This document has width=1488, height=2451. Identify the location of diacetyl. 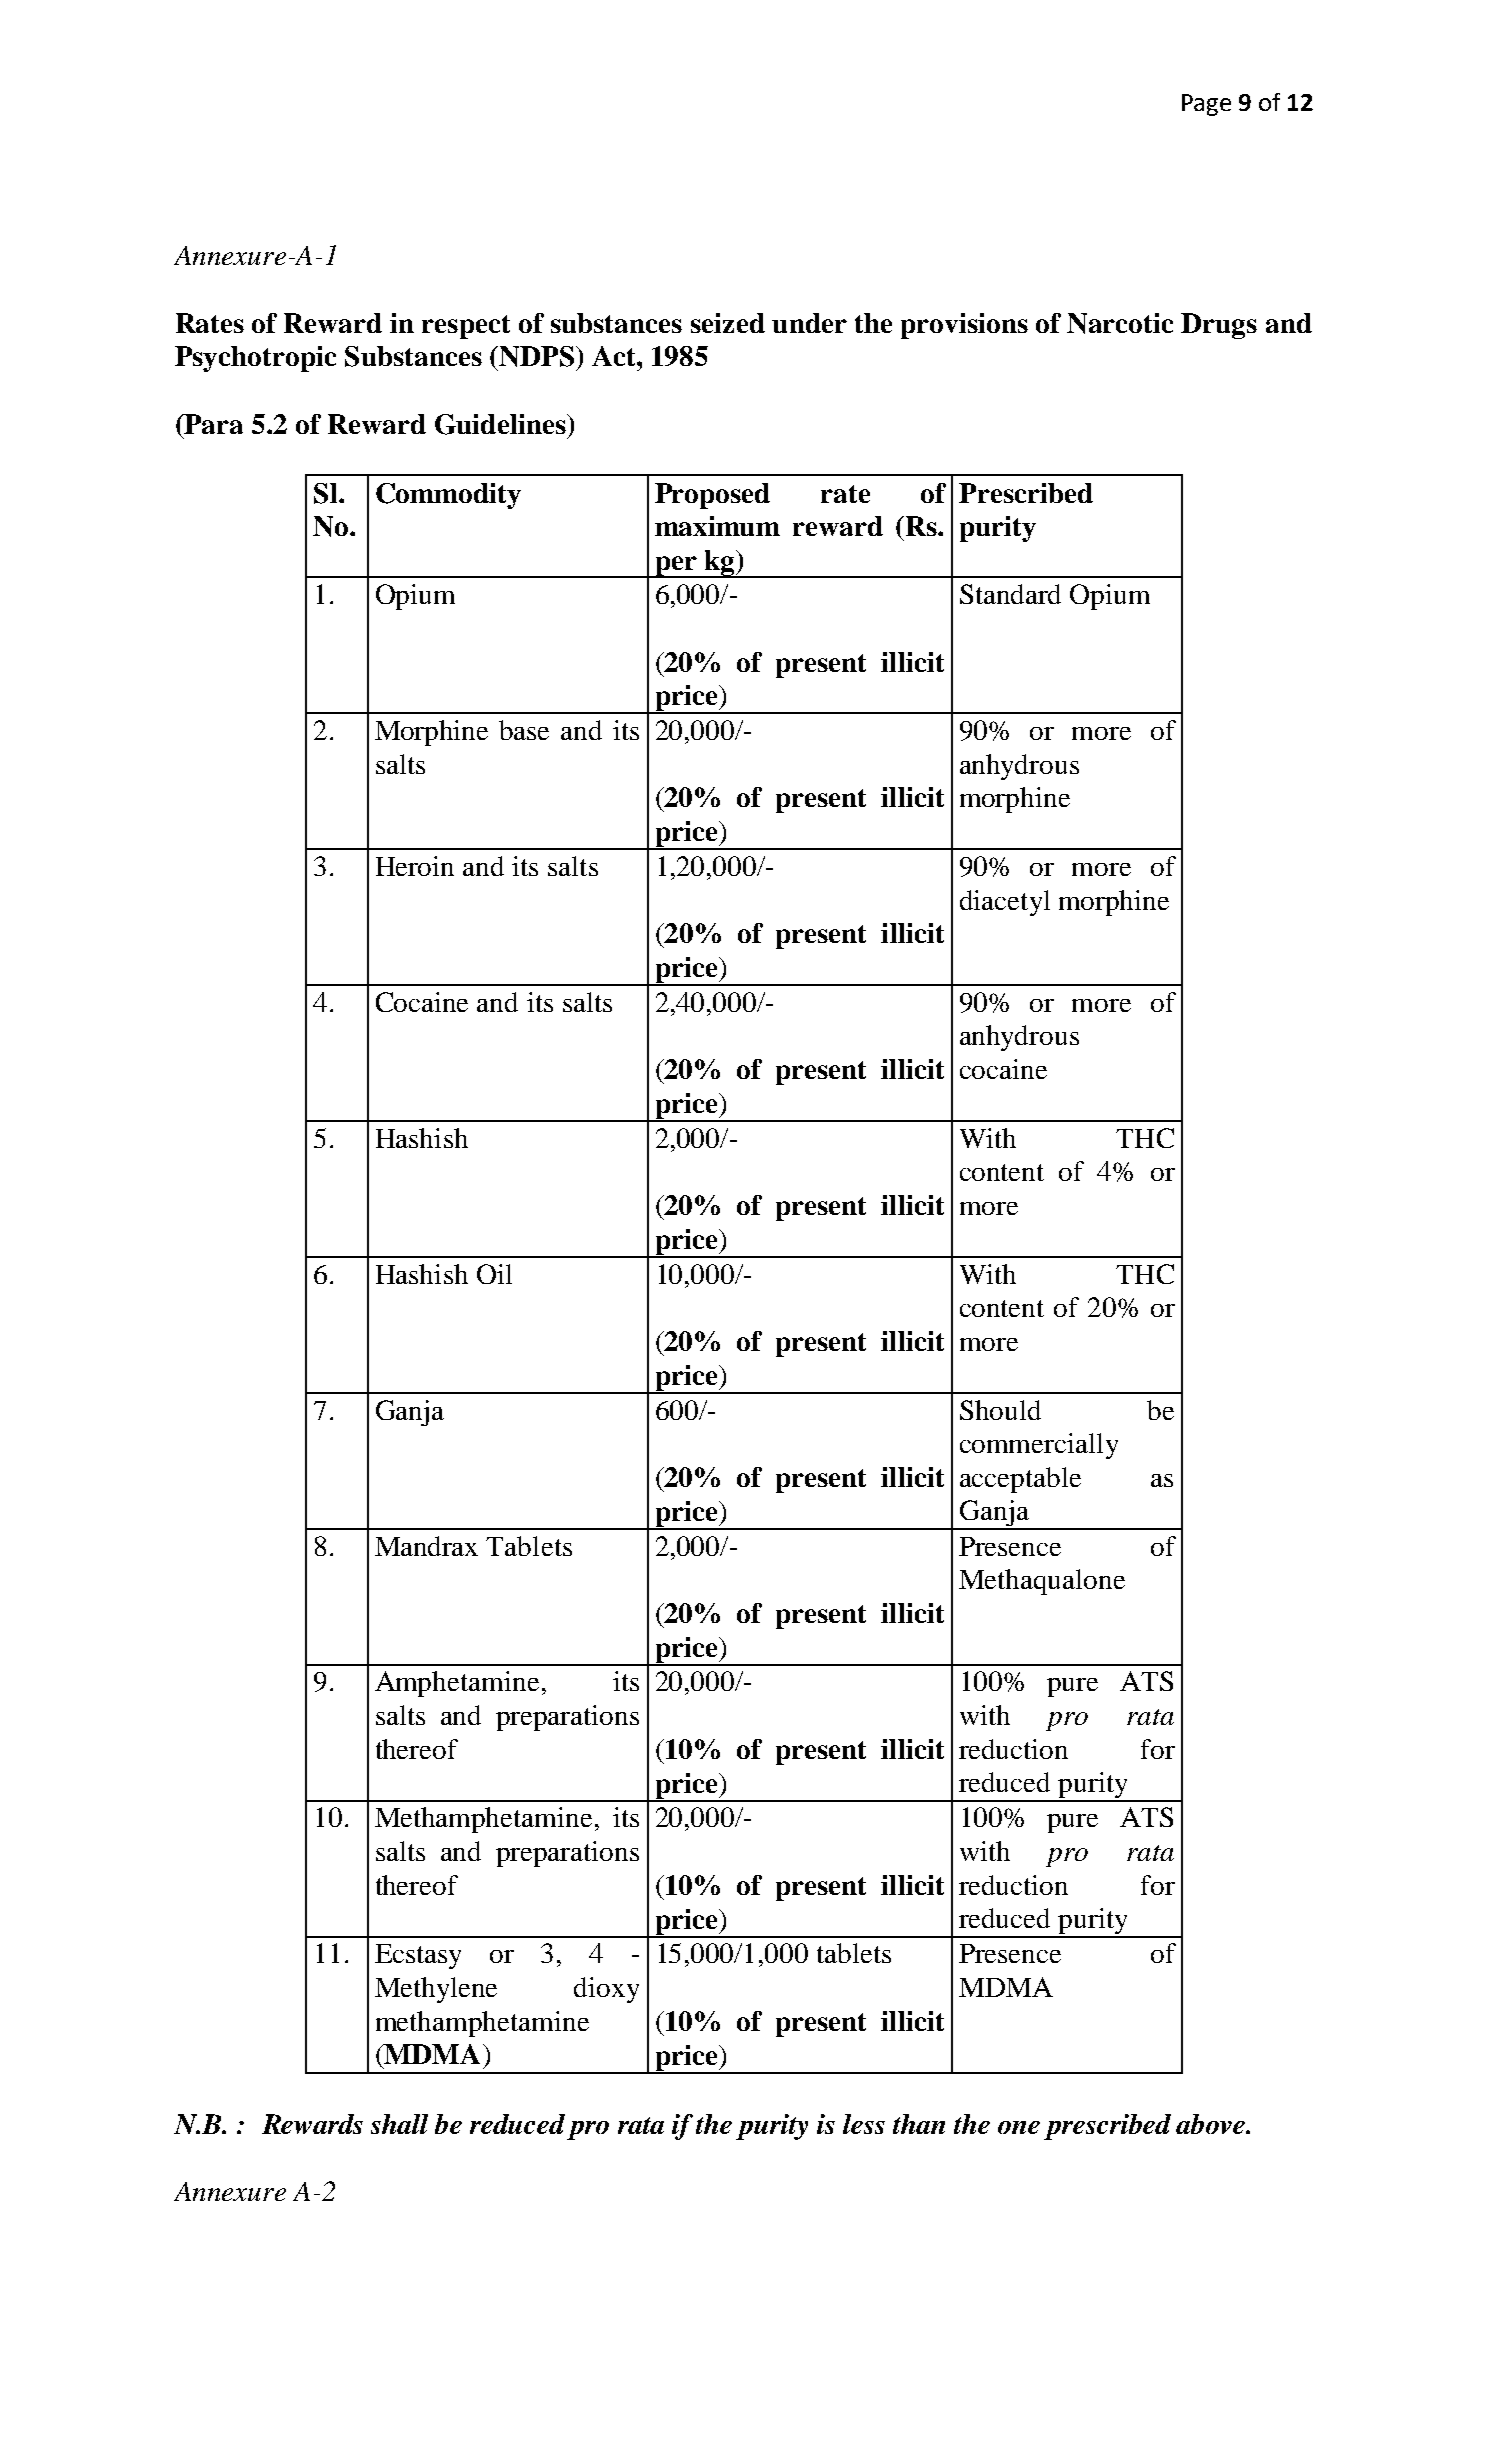
(1005, 903).
